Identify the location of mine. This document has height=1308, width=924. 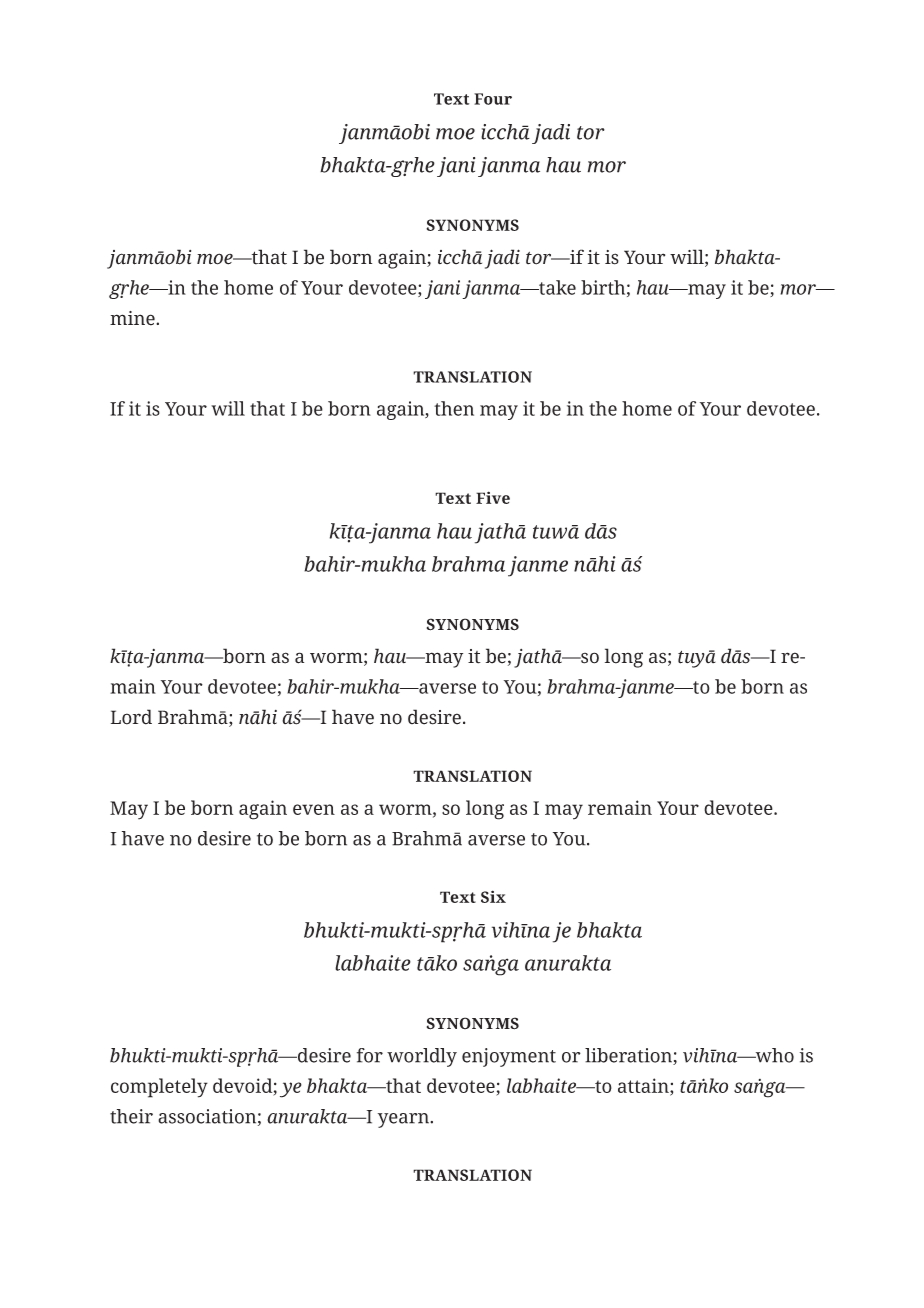
(133, 318).
